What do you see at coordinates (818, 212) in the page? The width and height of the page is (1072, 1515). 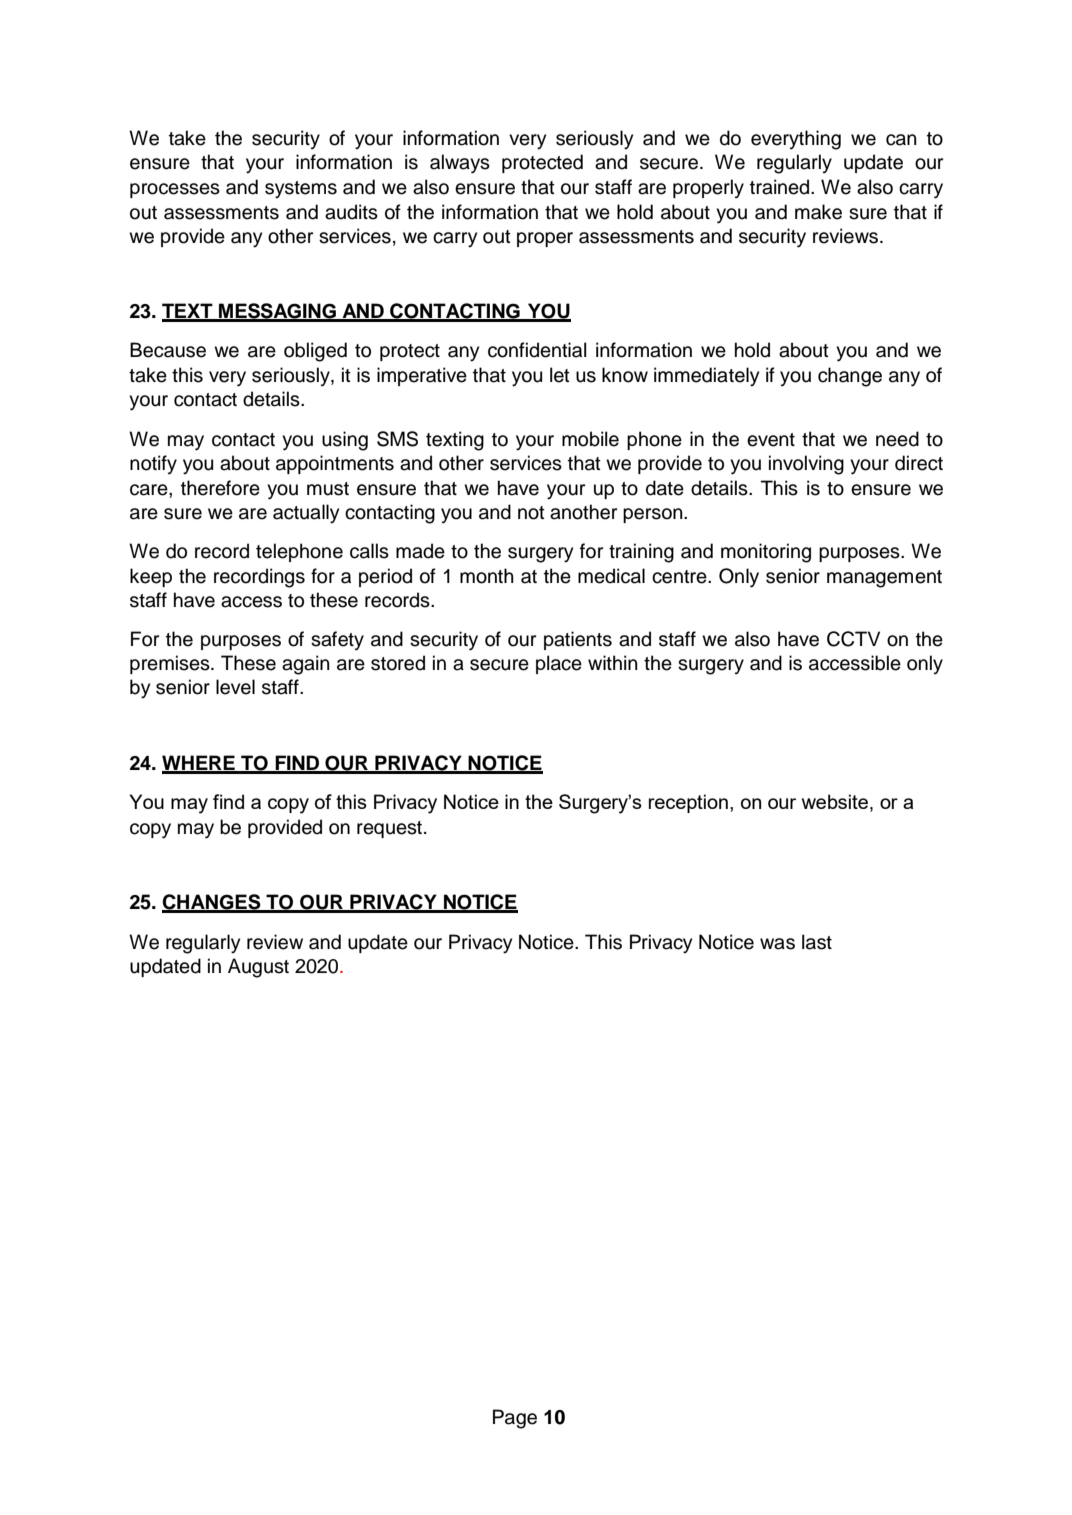 I see `make` at bounding box center [818, 212].
